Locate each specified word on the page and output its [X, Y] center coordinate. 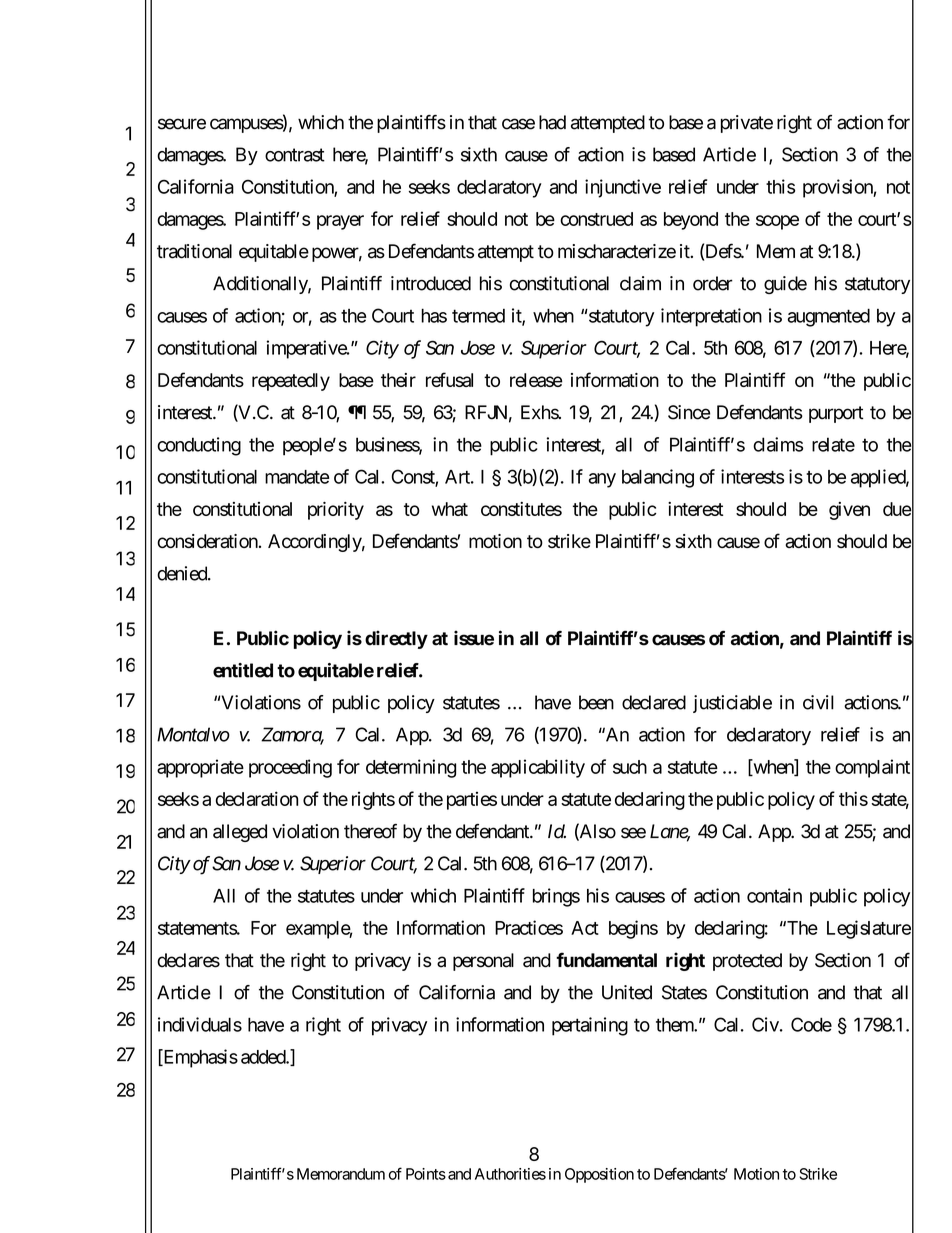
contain [774, 895]
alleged [240, 833]
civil [818, 702]
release [536, 380]
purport [836, 414]
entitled [243, 670]
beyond [691, 221]
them [675, 1025]
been [596, 702]
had [552, 122]
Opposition [599, 1175]
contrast [295, 155]
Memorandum [341, 1174]
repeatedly [291, 382]
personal [483, 962]
